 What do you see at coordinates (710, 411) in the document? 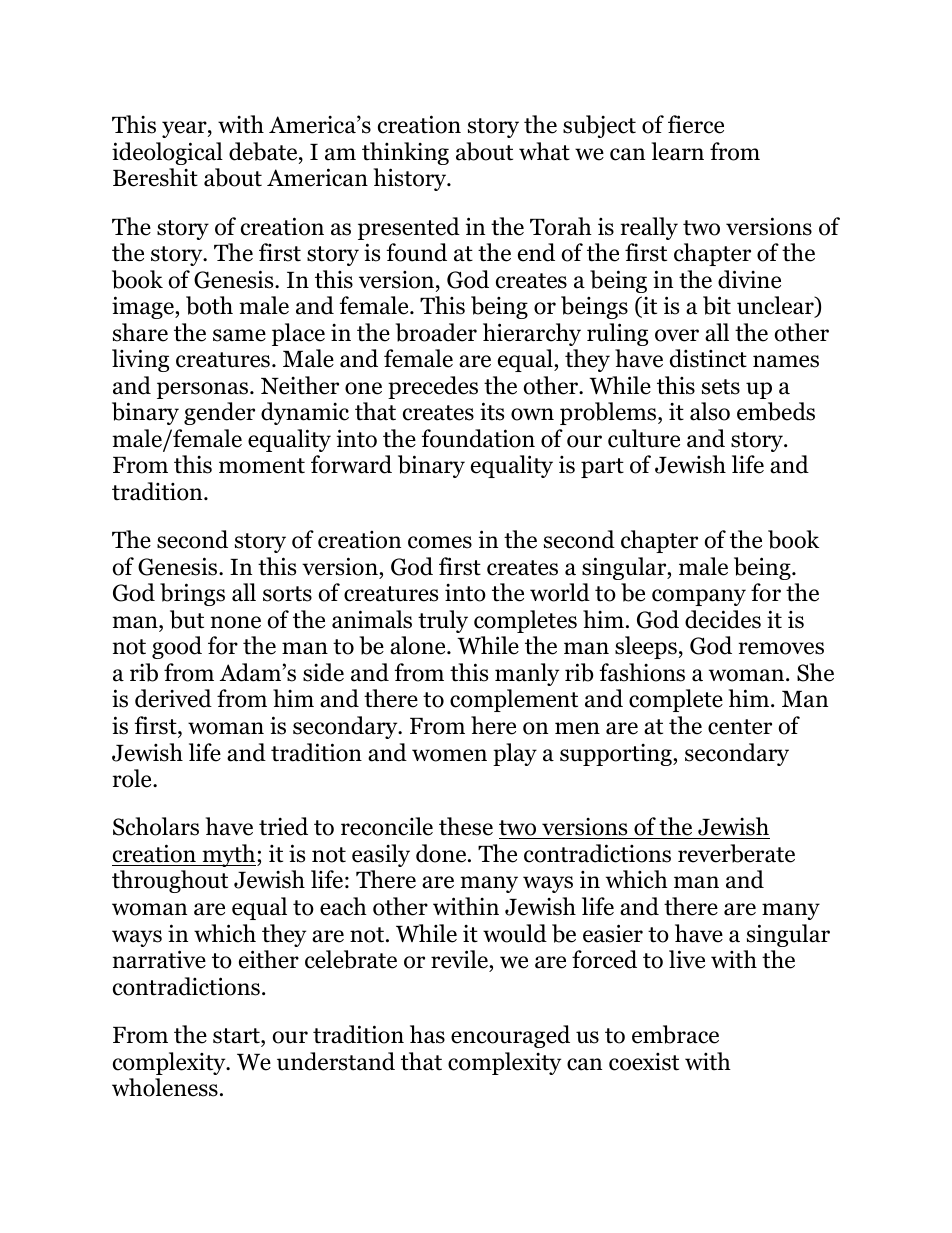
I see `also` at bounding box center [710, 411].
